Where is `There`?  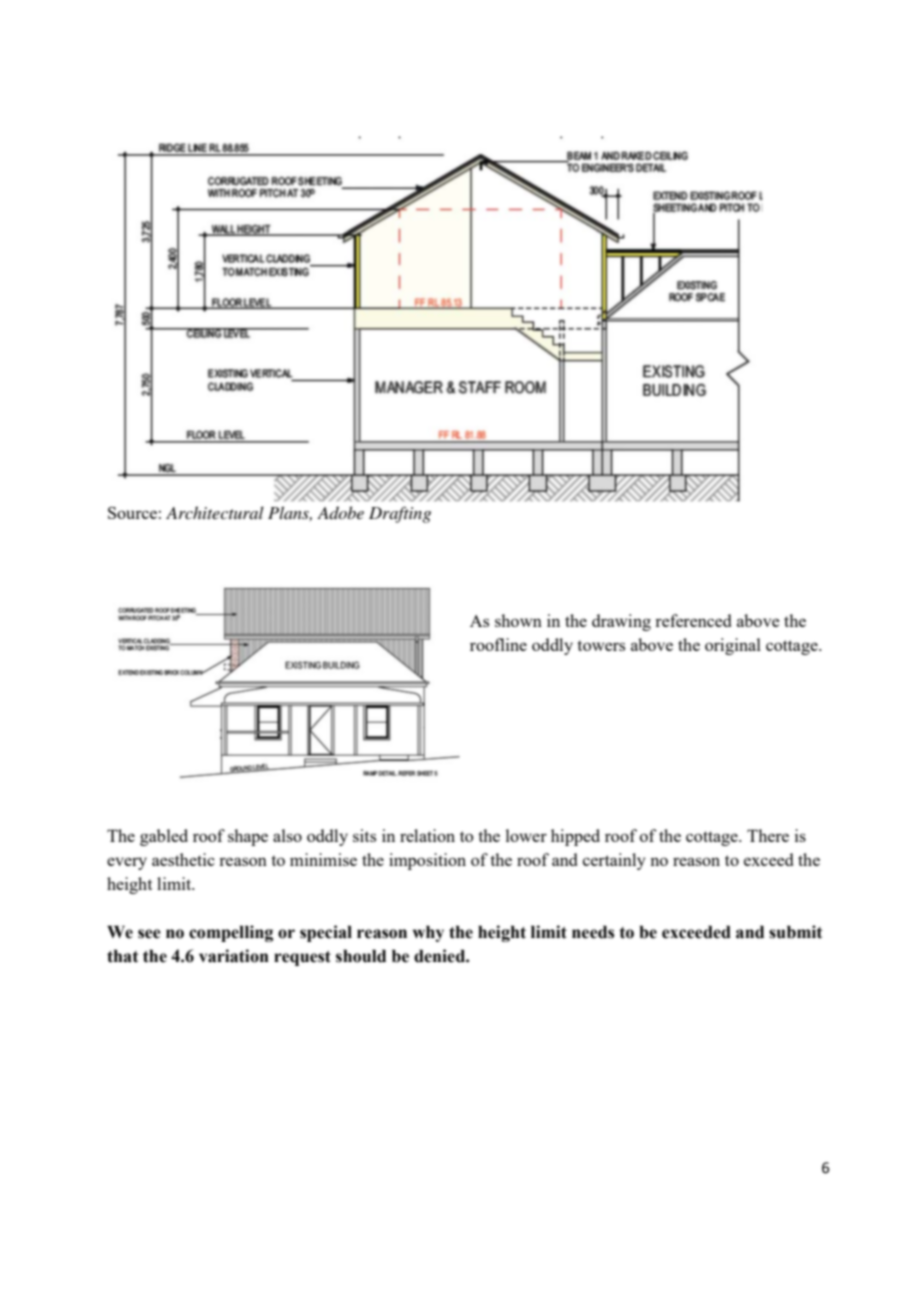
There is located at coordinates (768, 835).
